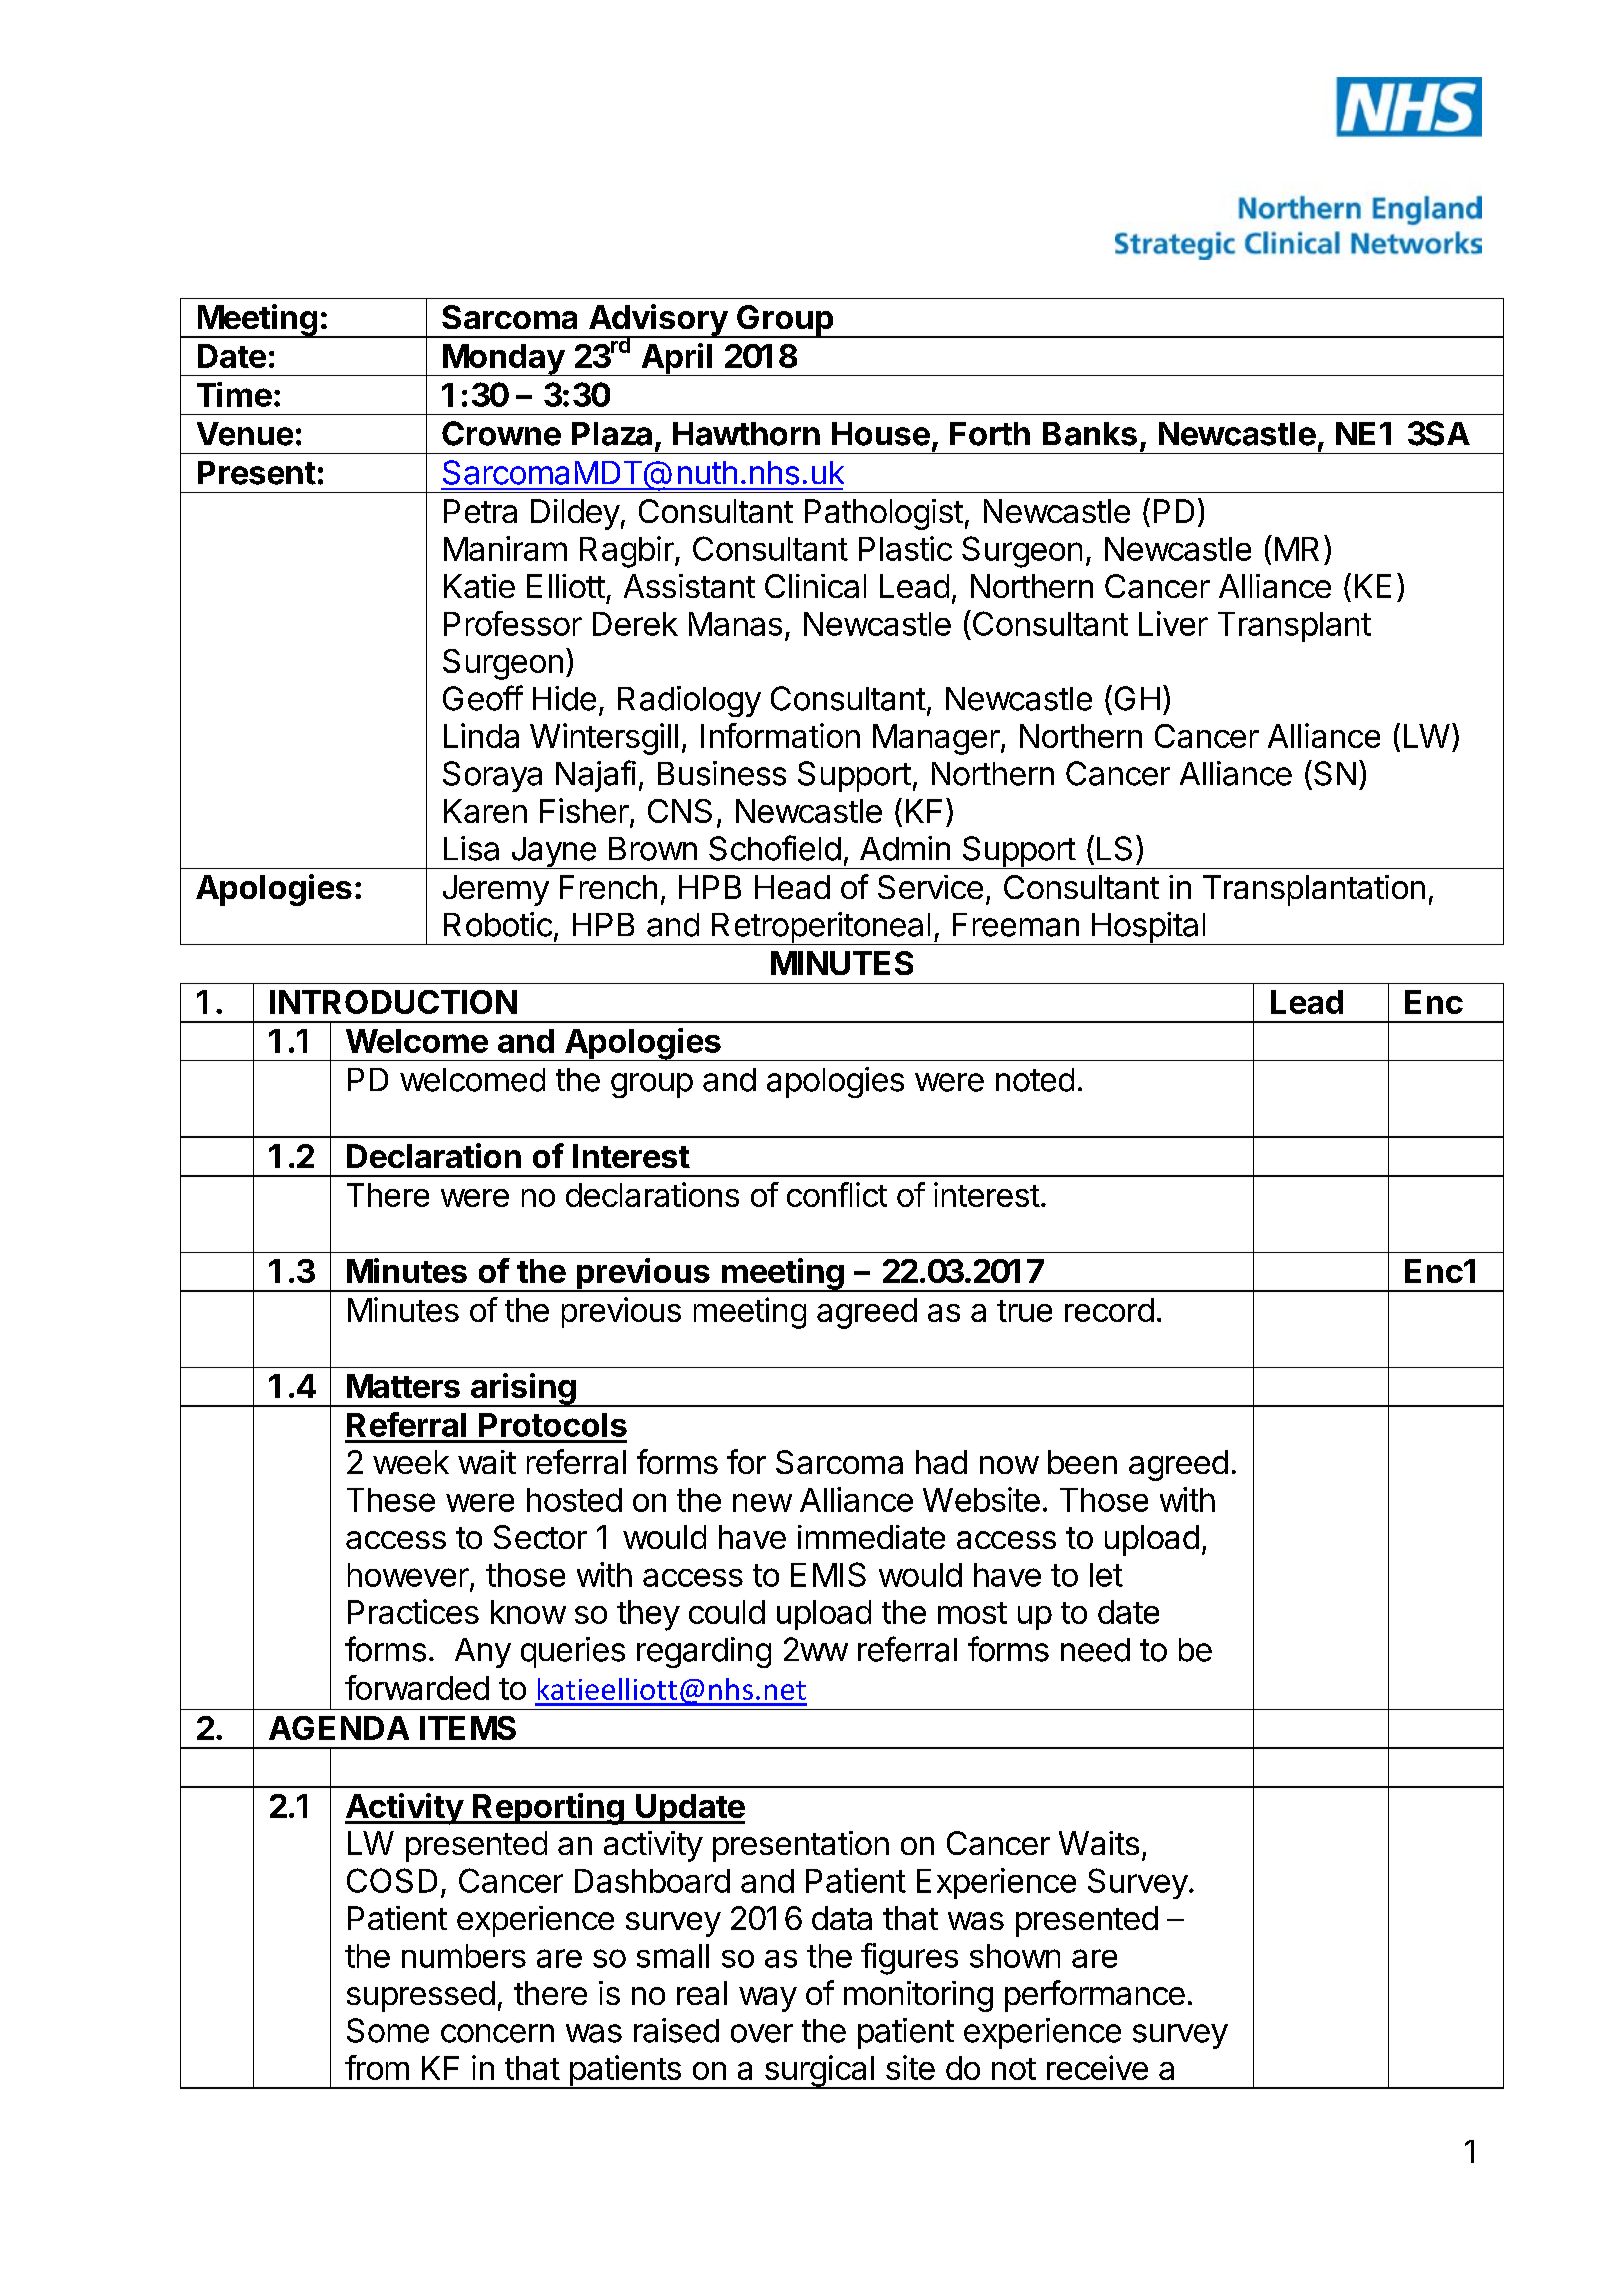 This screenshot has height=2285, width=1616. Describe the element at coordinates (936, 739) in the screenshot. I see `Manager` at that location.
